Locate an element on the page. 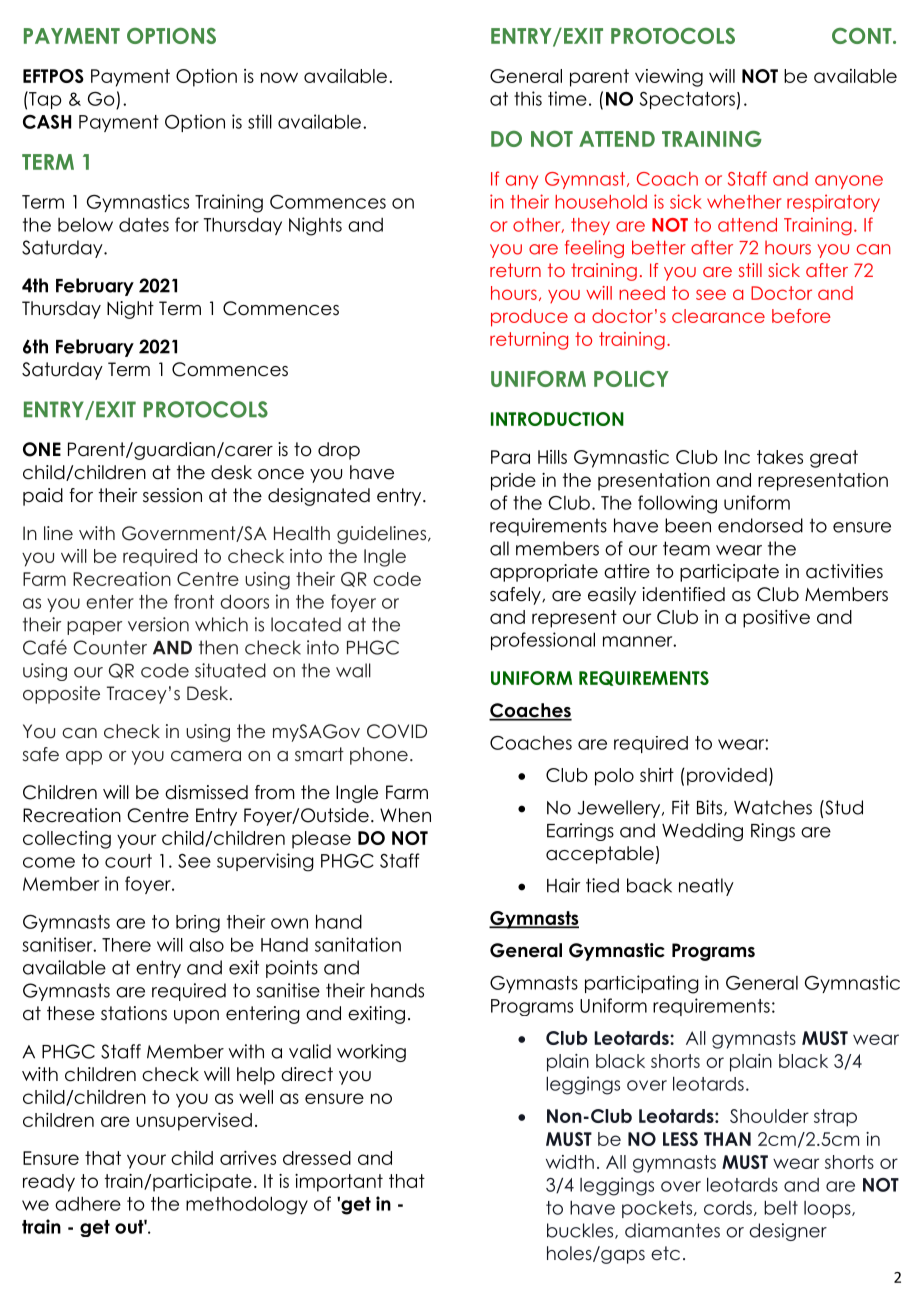 The width and height of the document is (924, 1308). adhere is located at coordinates (88, 1203).
